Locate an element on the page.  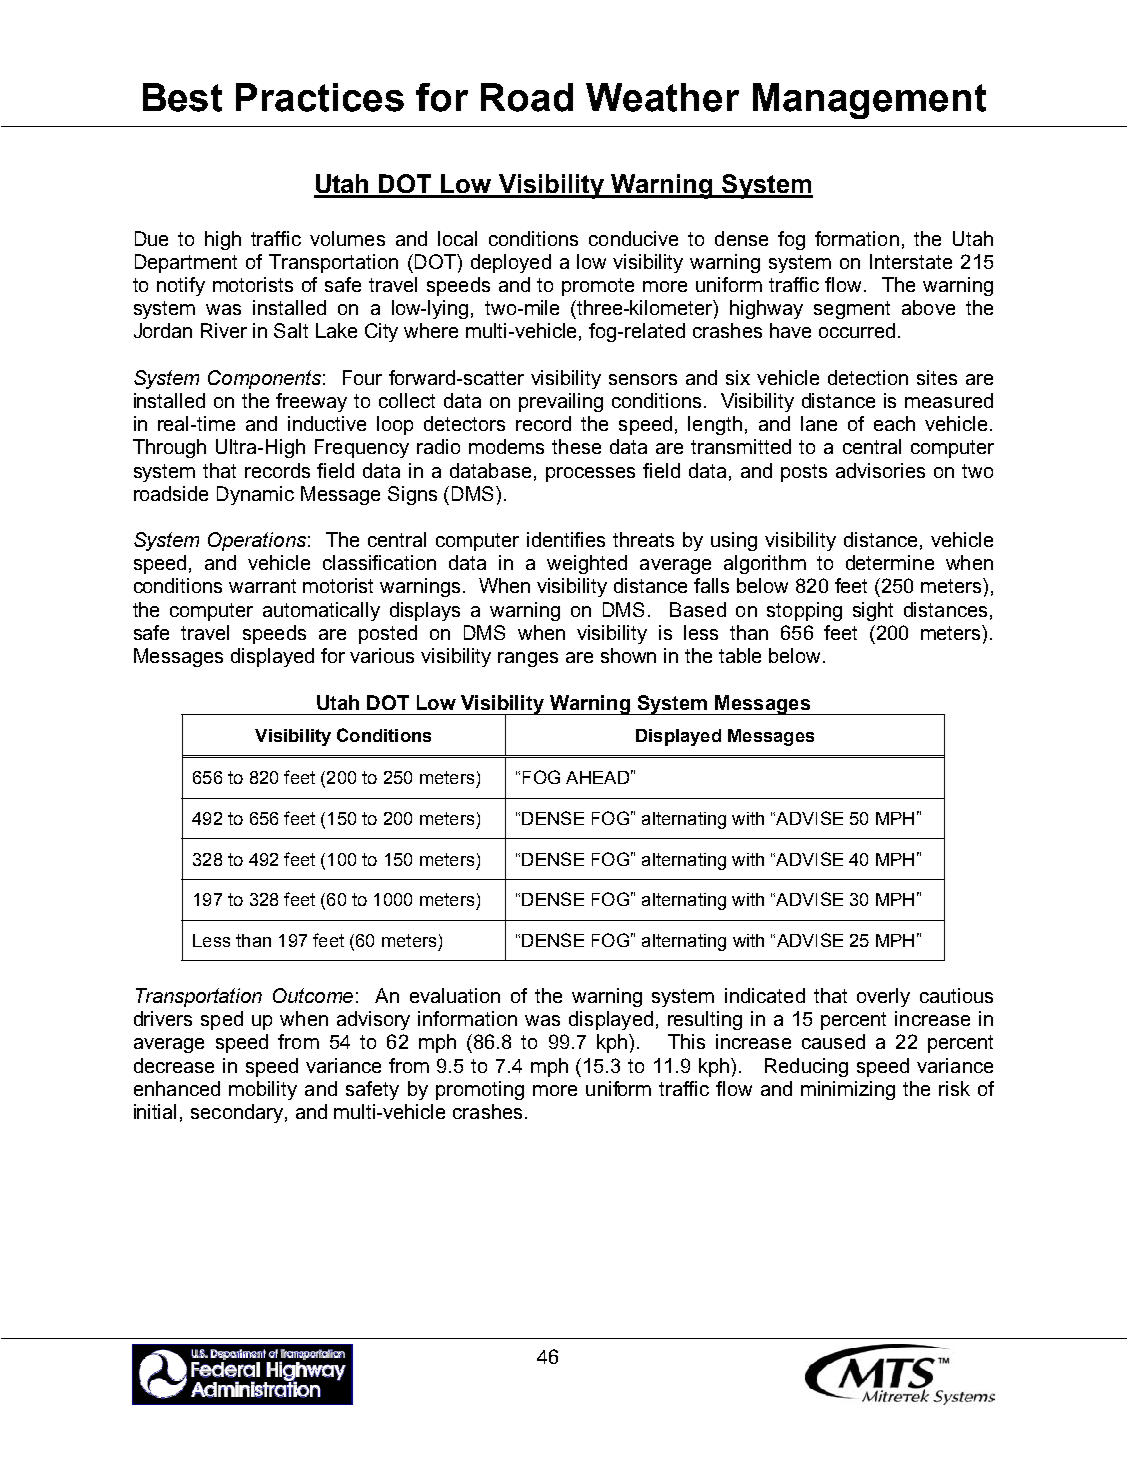
overly is located at coordinates (883, 997).
